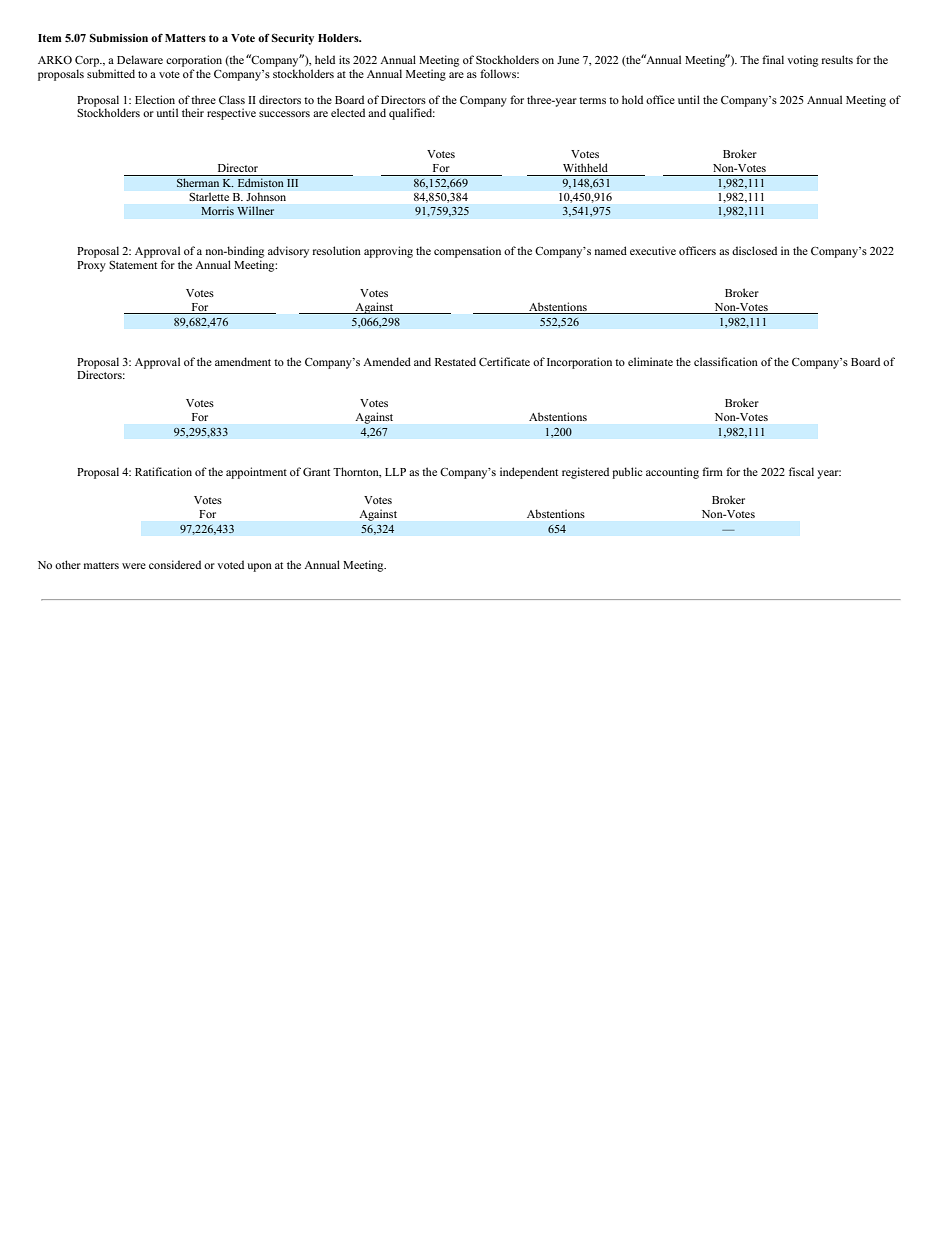  I want to click on its, so click(344, 59).
